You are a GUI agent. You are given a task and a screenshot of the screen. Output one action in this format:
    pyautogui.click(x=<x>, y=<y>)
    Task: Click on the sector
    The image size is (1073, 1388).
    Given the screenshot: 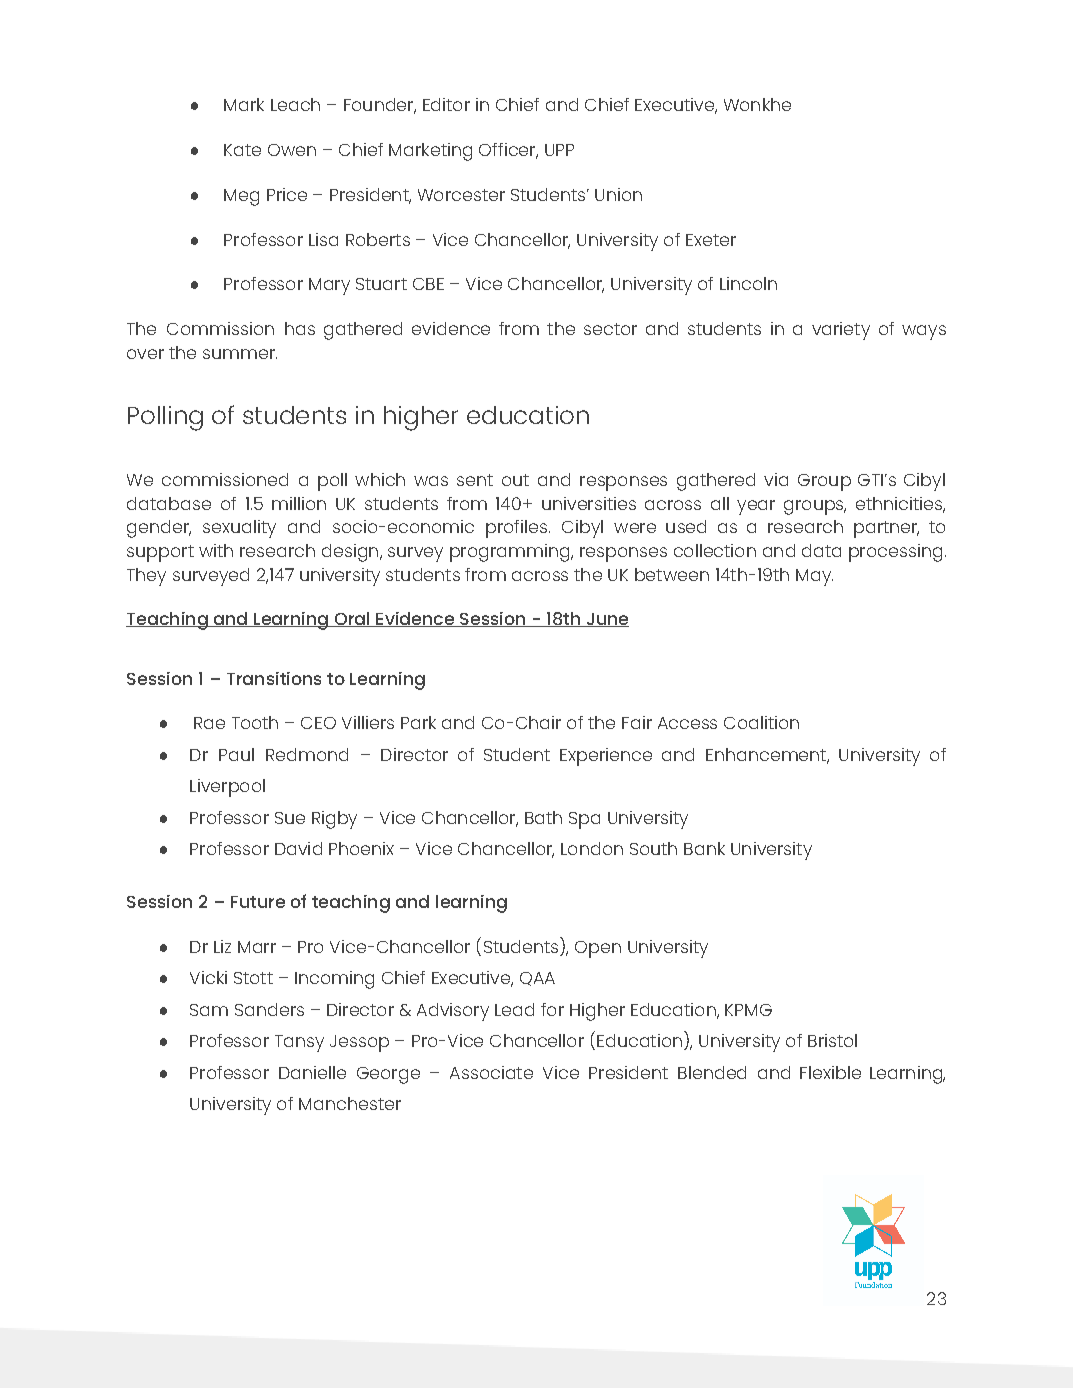 What is the action you would take?
    pyautogui.click(x=610, y=329)
